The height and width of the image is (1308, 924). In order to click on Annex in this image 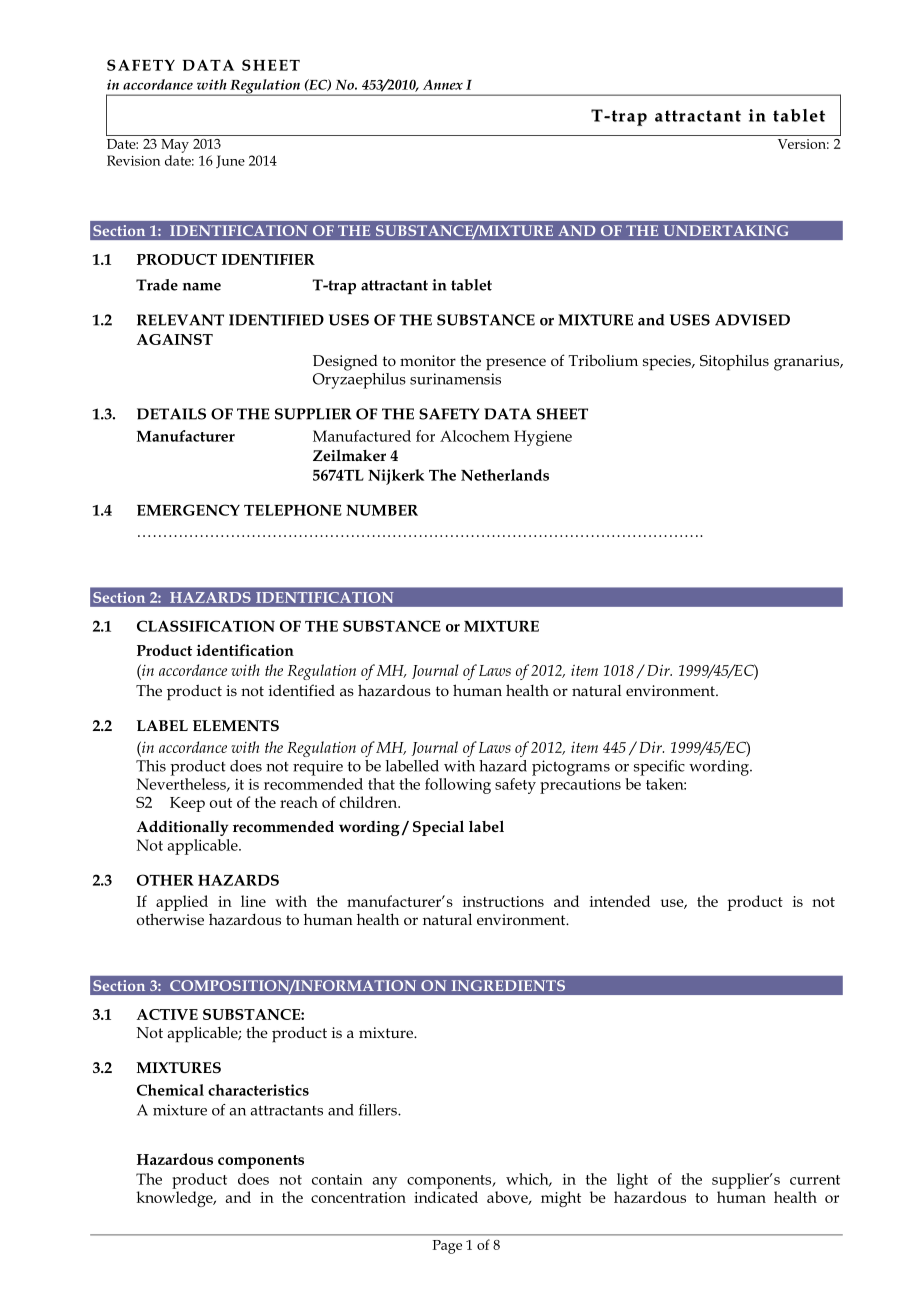, I will do `click(443, 84)`.
